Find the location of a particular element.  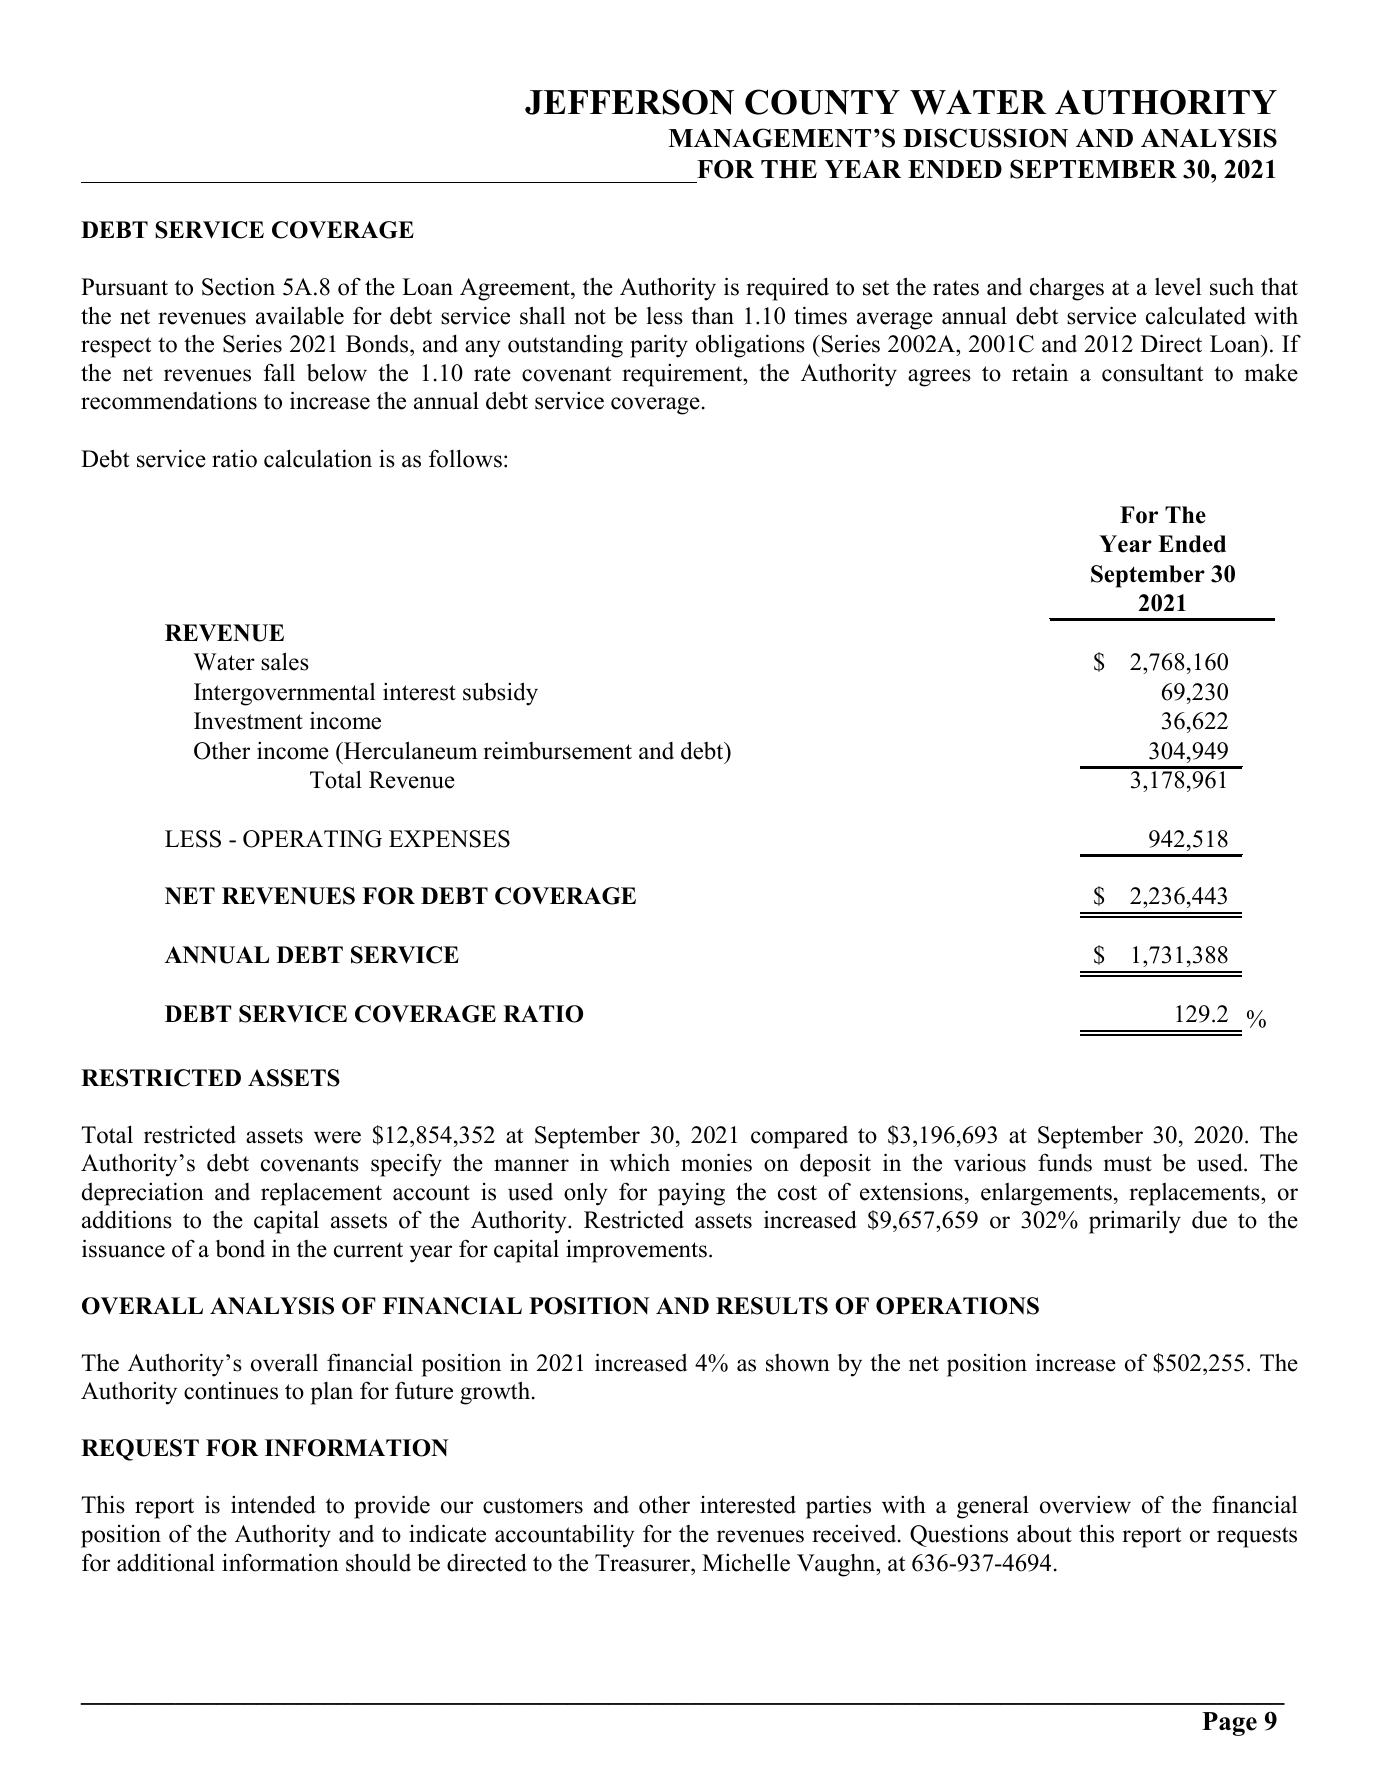

JEFFERSON is located at coordinates (629, 102).
